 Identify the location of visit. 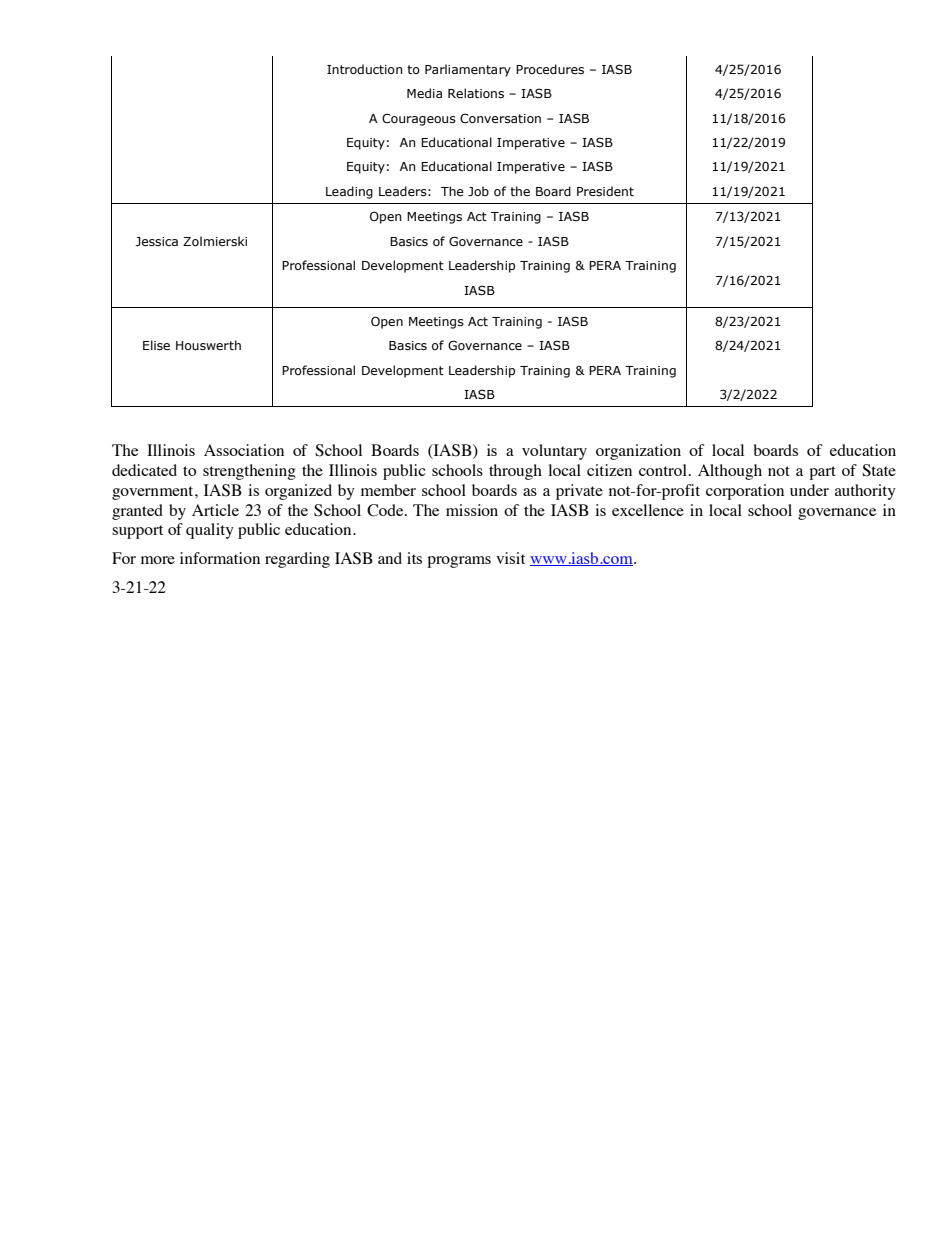
(510, 558).
